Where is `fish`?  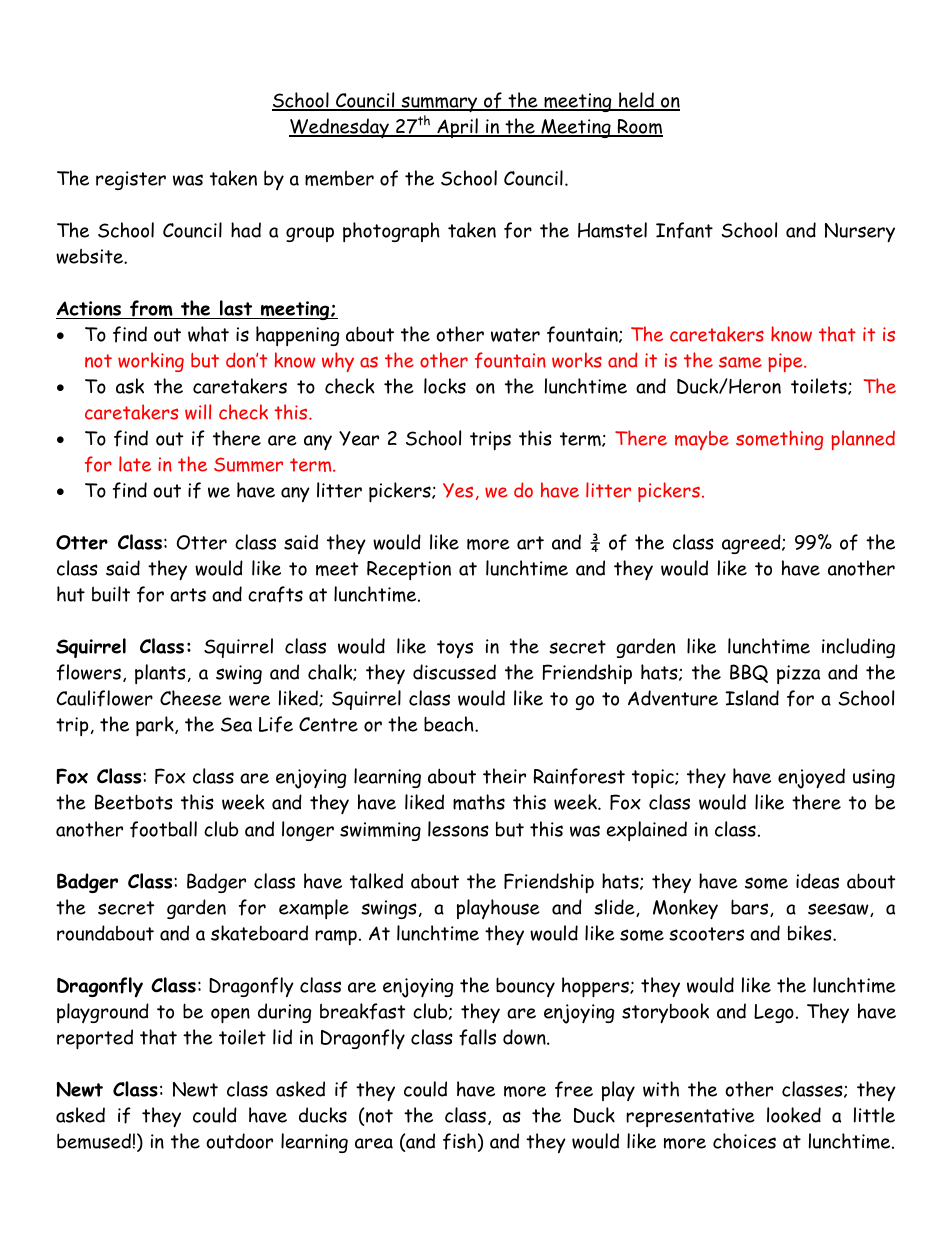
fish is located at coordinates (459, 1141).
